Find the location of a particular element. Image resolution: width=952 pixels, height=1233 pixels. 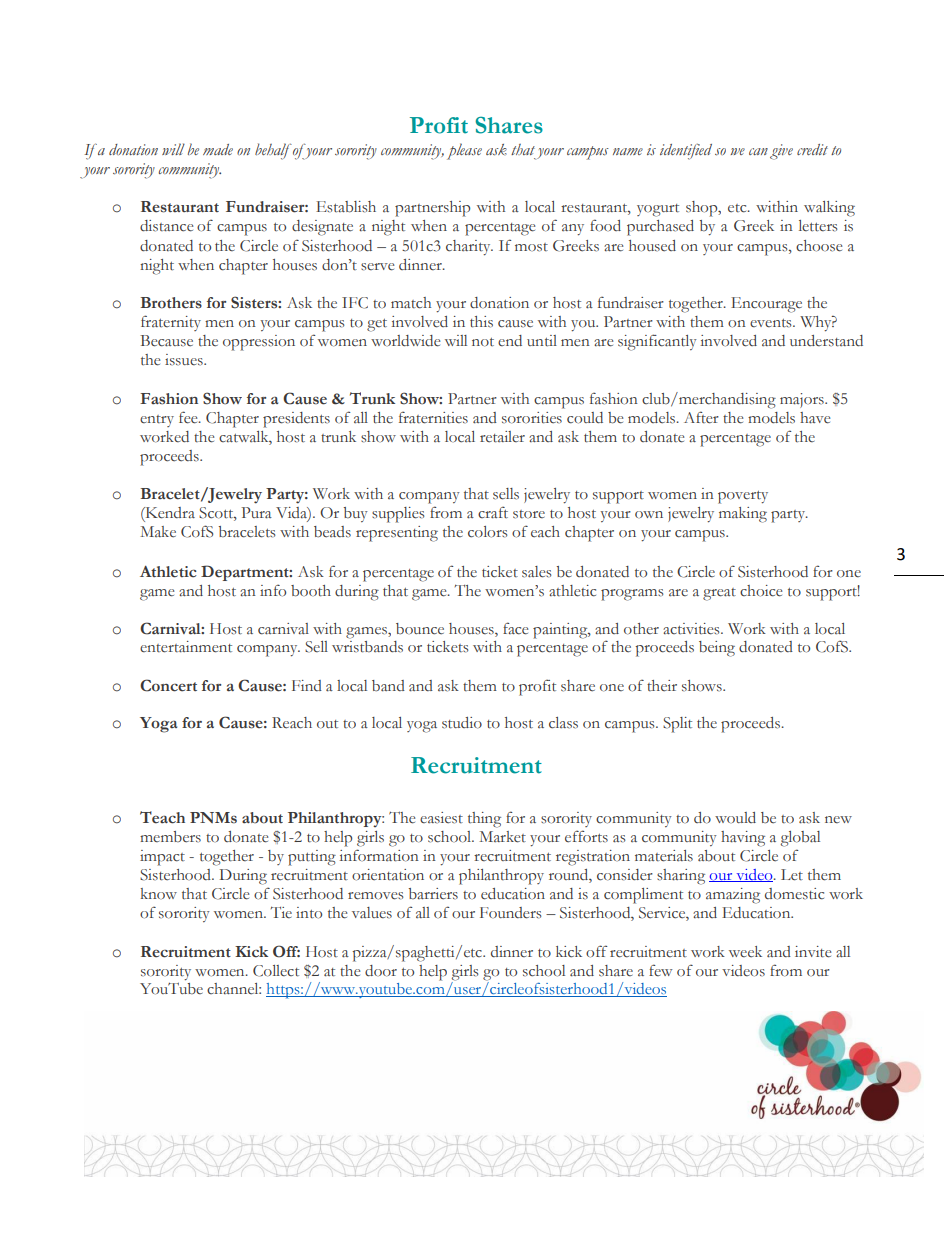

give is located at coordinates (781, 152).
